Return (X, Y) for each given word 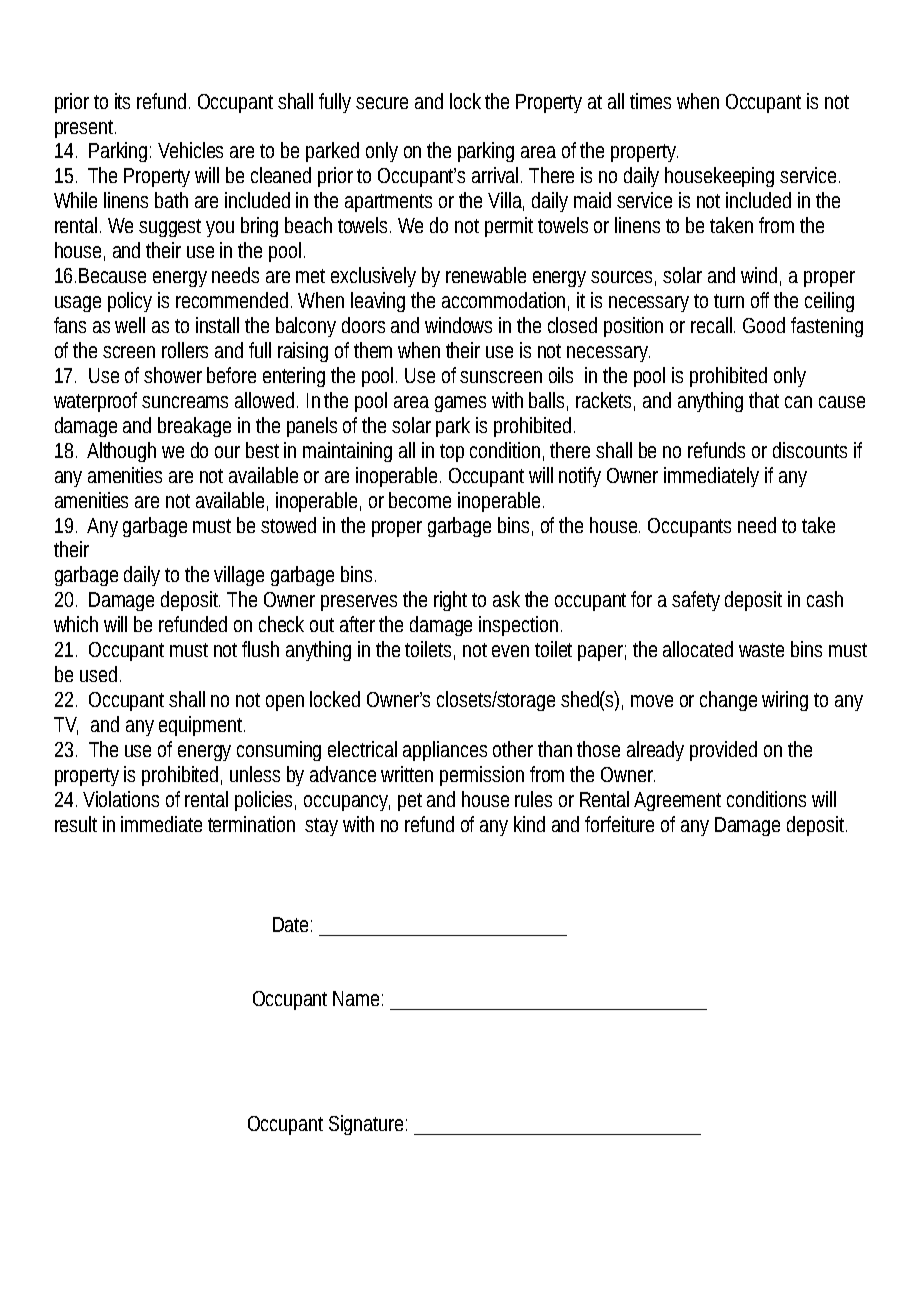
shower (173, 375)
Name (356, 998)
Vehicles (190, 150)
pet (410, 802)
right (450, 601)
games (460, 404)
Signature (366, 1125)
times (650, 101)
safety (696, 601)
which (76, 624)
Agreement (677, 801)
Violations (121, 799)
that (764, 400)
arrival (497, 175)
